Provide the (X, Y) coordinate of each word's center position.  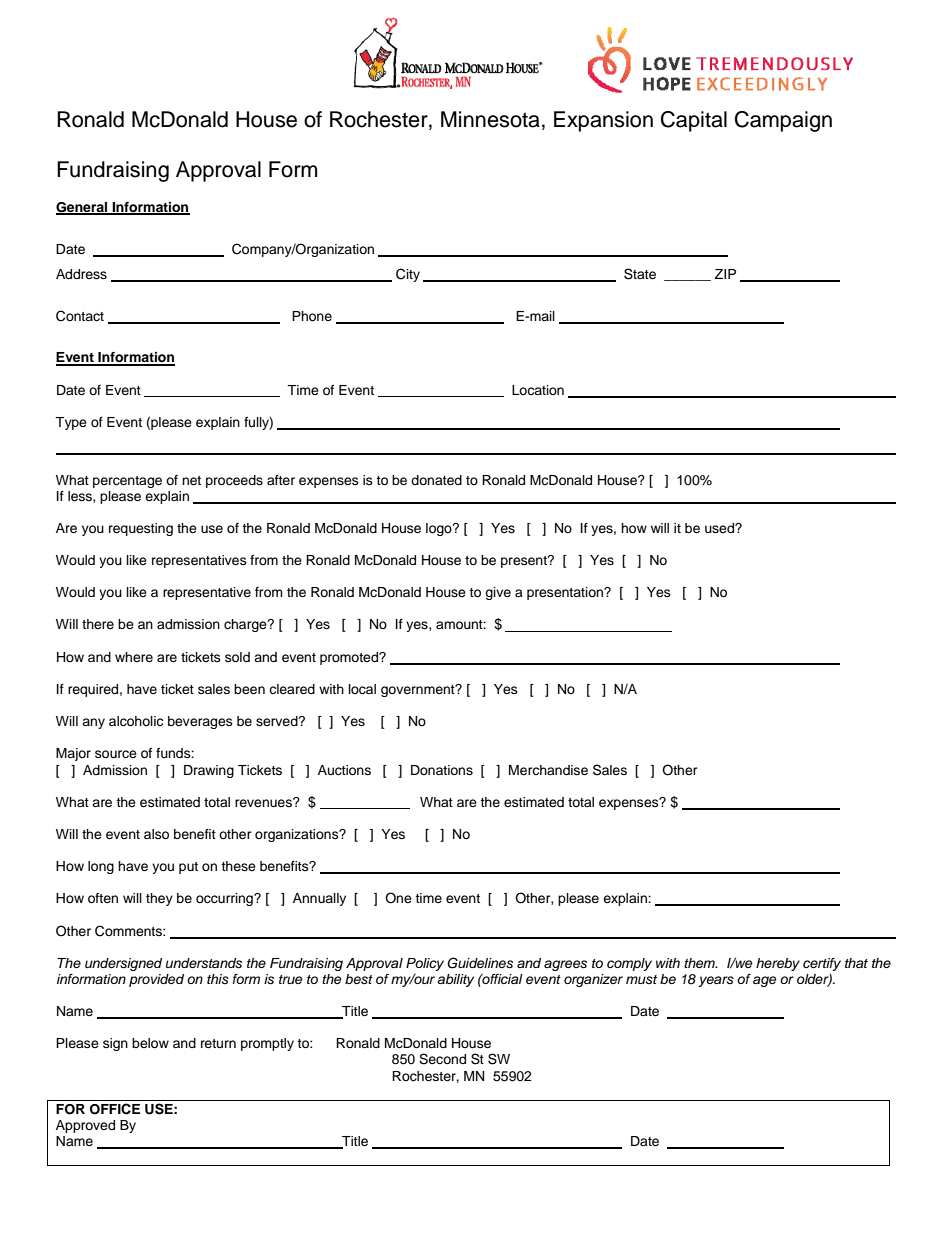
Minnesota (490, 119)
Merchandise (548, 770)
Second (442, 1059)
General (83, 208)
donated (436, 480)
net (191, 480)
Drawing (209, 771)
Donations (442, 770)
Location (538, 390)
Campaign (783, 121)
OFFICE (115, 1109)
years (716, 981)
